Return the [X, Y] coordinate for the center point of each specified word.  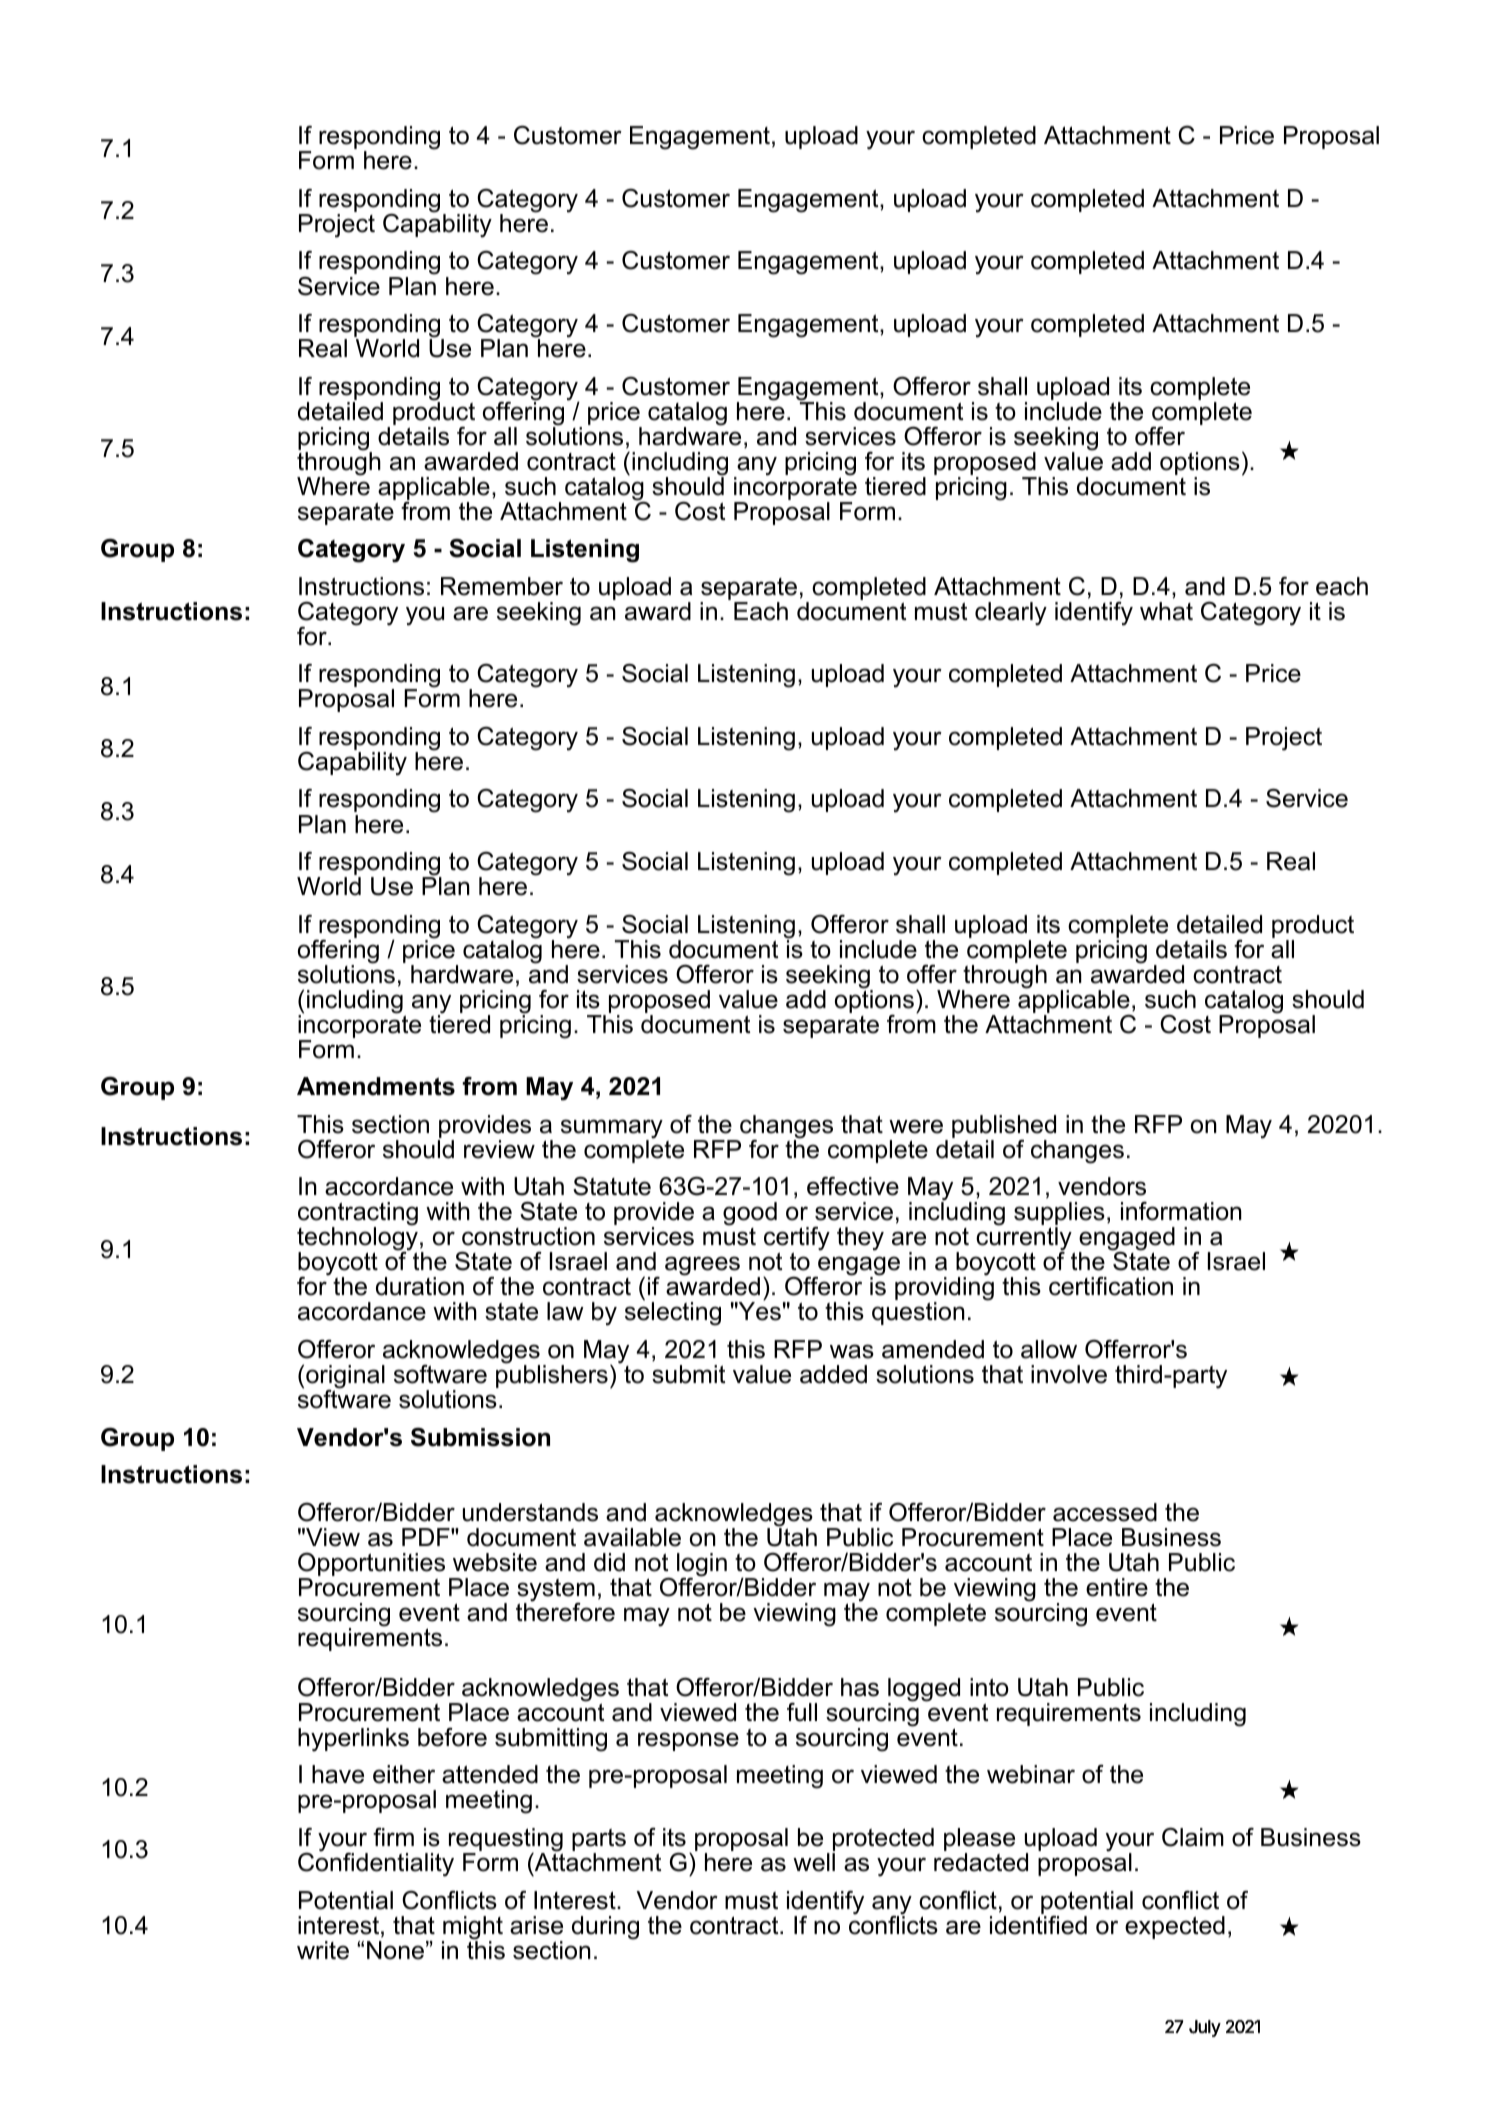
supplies [1059, 1215]
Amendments [376, 1086]
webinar [1031, 1774]
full [802, 1712]
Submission [480, 1437]
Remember [502, 586]
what [1166, 611]
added [833, 1374]
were [916, 1126]
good [750, 1215]
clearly [1011, 614]
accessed [1105, 1512]
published [1004, 1128]
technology [357, 1239]
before [452, 1737]
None [395, 1950]
